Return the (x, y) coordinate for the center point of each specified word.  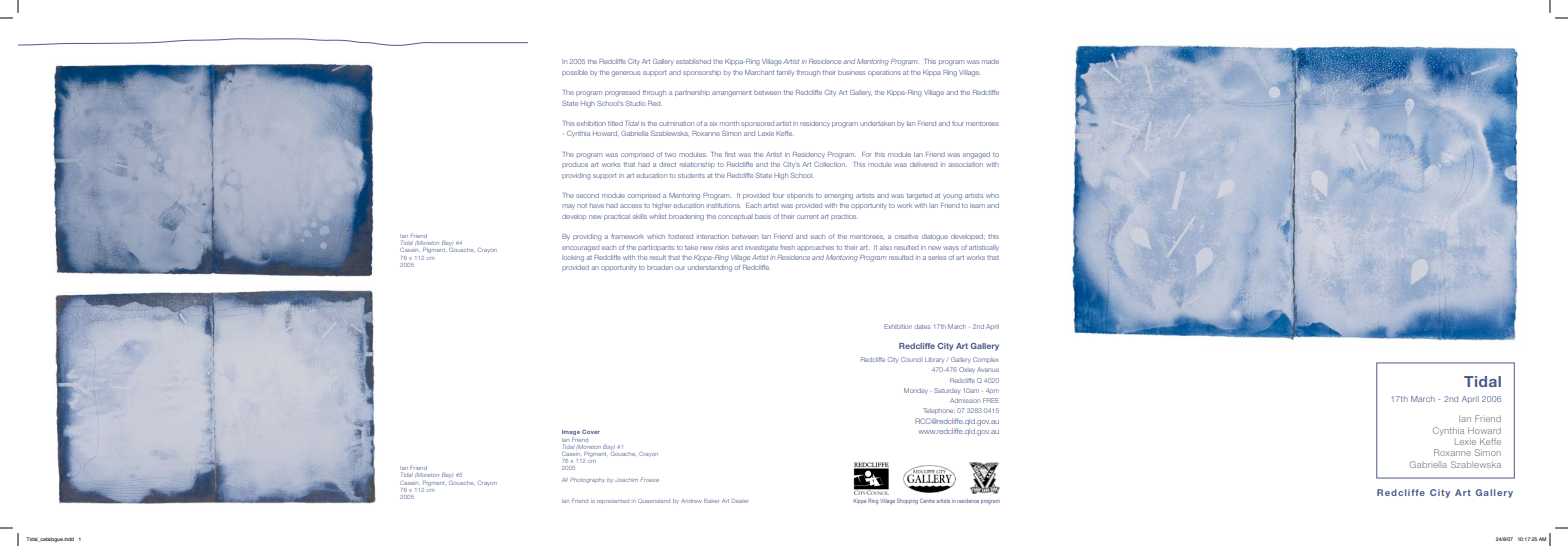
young (952, 197)
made (990, 61)
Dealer (740, 501)
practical (617, 217)
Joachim (626, 480)
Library (934, 360)
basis (763, 216)
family (785, 73)
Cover (591, 431)
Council (911, 359)
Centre (927, 500)
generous (626, 74)
